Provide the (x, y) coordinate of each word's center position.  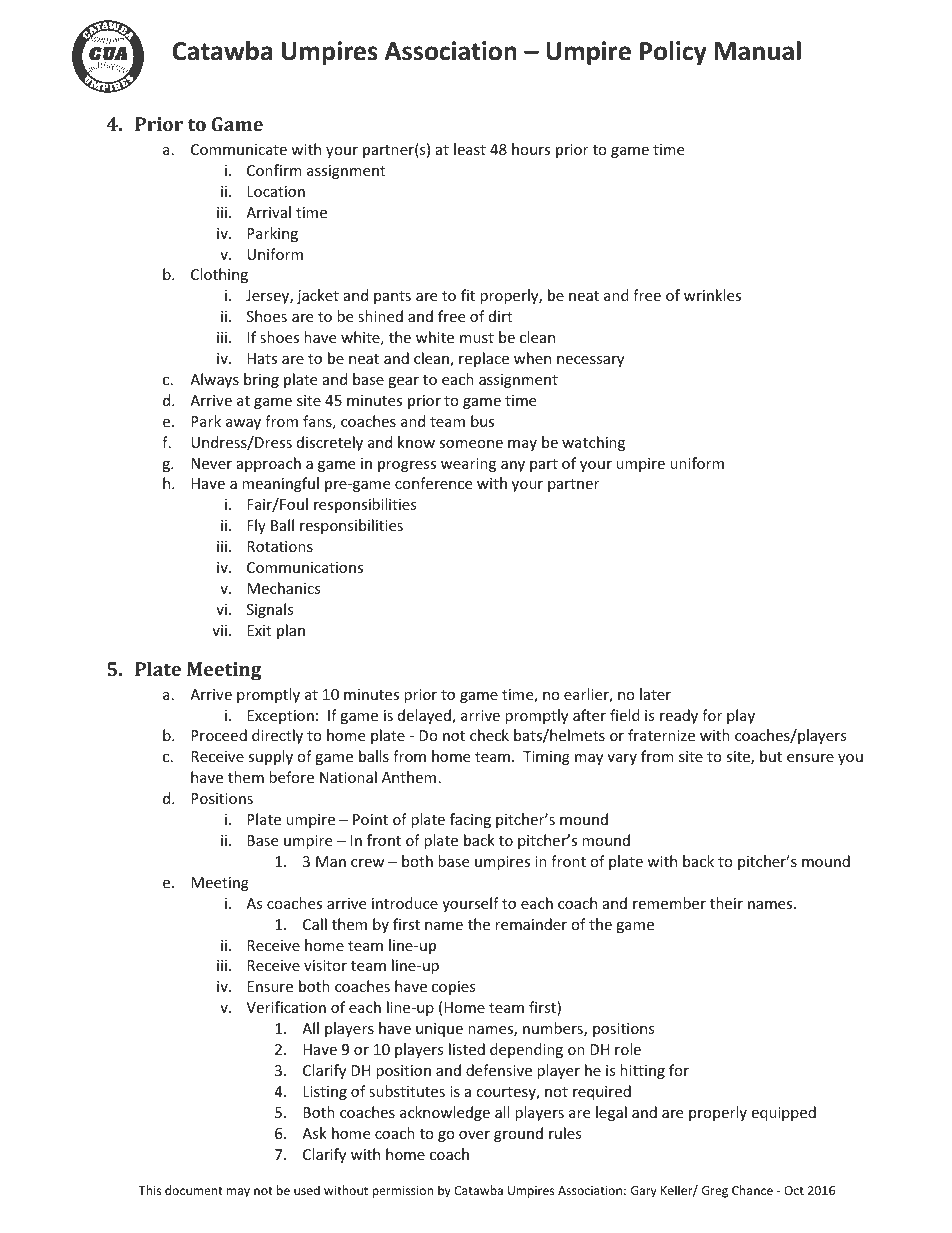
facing (470, 820)
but (771, 756)
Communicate (239, 149)
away (243, 424)
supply (270, 757)
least (470, 149)
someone (471, 444)
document (194, 1190)
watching (593, 443)
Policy (673, 53)
